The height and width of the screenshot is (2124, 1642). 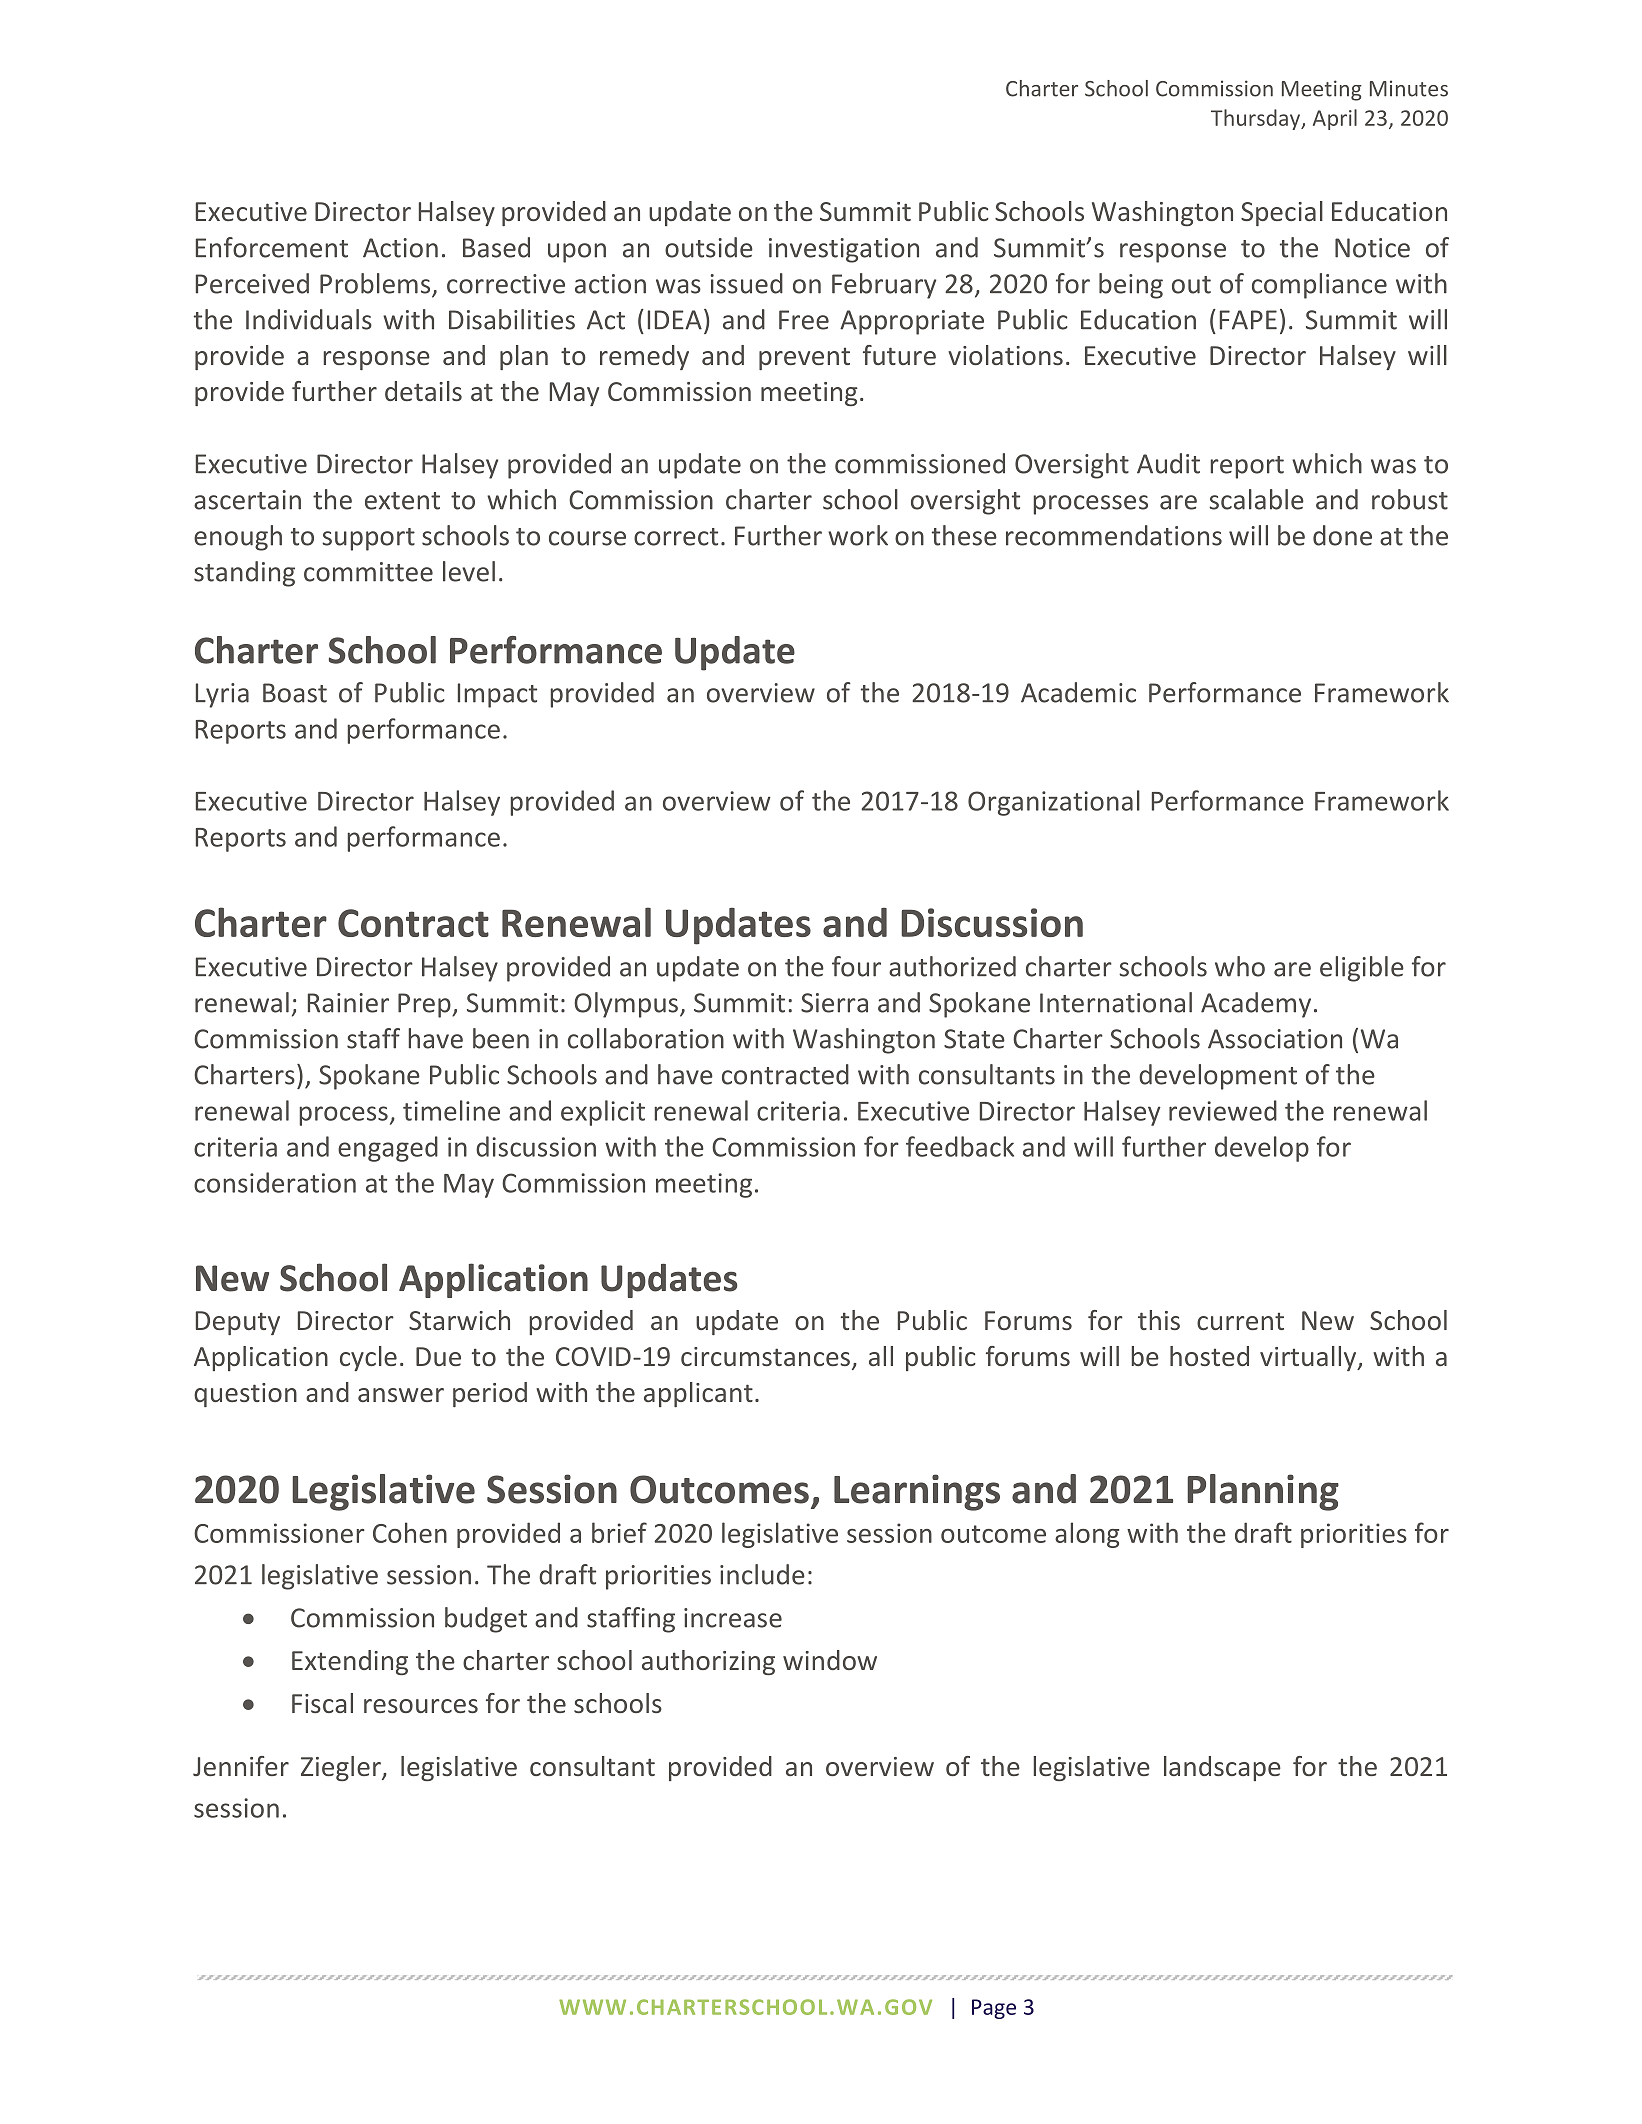 I want to click on circumstances, so click(x=765, y=1356).
